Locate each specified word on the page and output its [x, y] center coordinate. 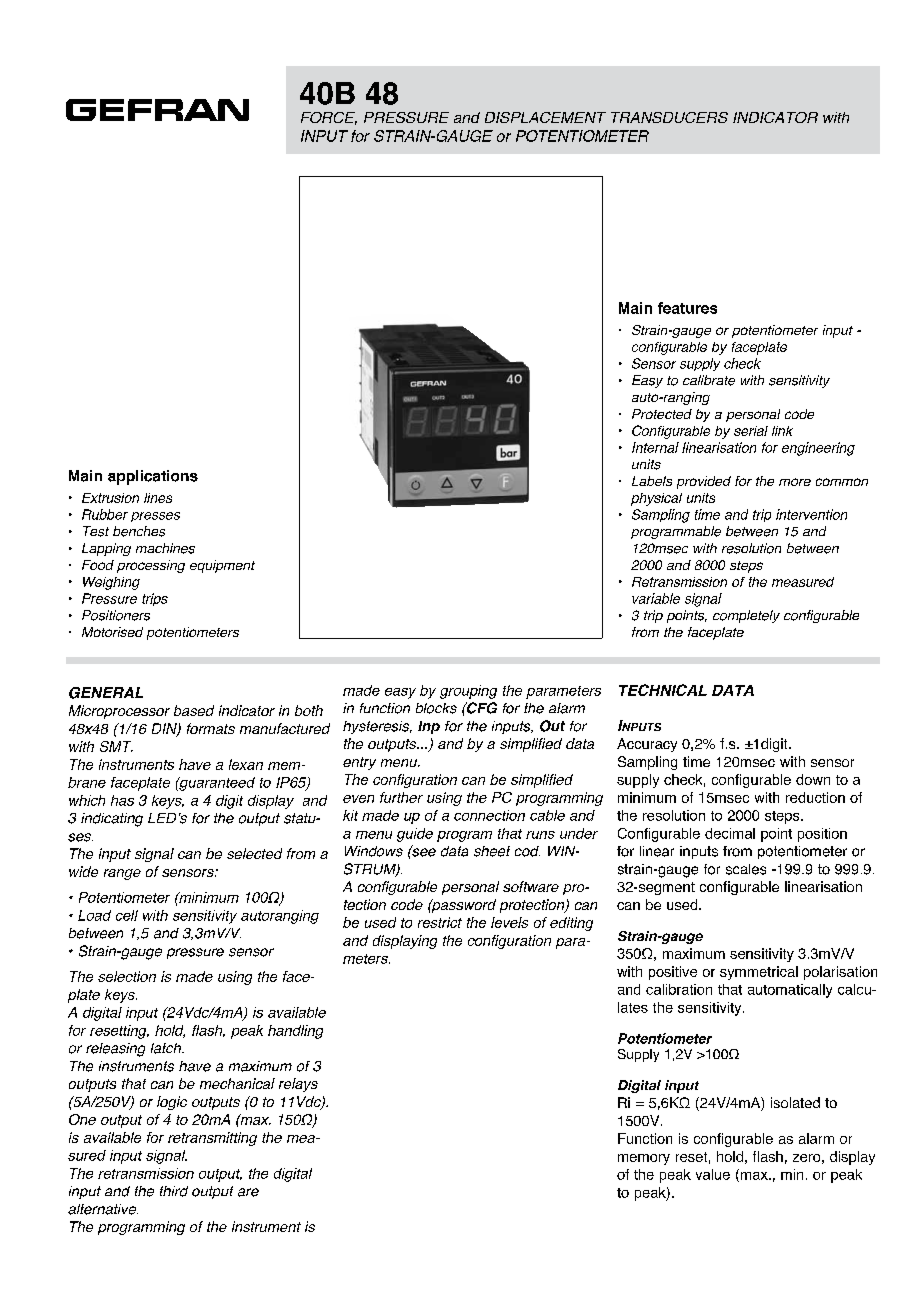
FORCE [329, 118]
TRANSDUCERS [669, 117]
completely [746, 616]
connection [489, 815]
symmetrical [759, 973]
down [813, 779]
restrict [440, 922]
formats [211, 728]
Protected [662, 414]
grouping [468, 692]
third [174, 1191]
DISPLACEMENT [545, 117]
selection [127, 976]
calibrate [709, 380]
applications [153, 477]
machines [165, 548]
